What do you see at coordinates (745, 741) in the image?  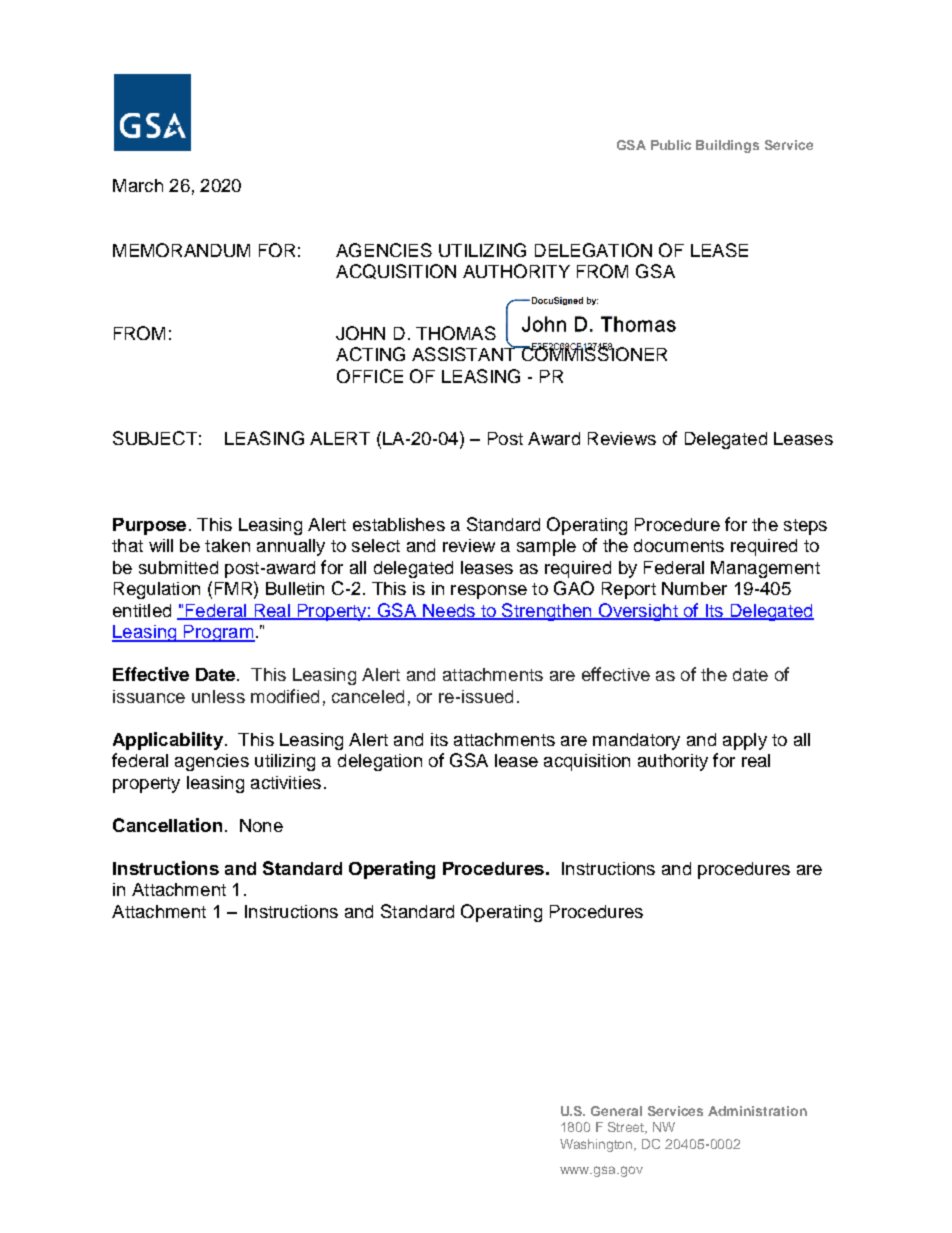 I see `apply` at bounding box center [745, 741].
